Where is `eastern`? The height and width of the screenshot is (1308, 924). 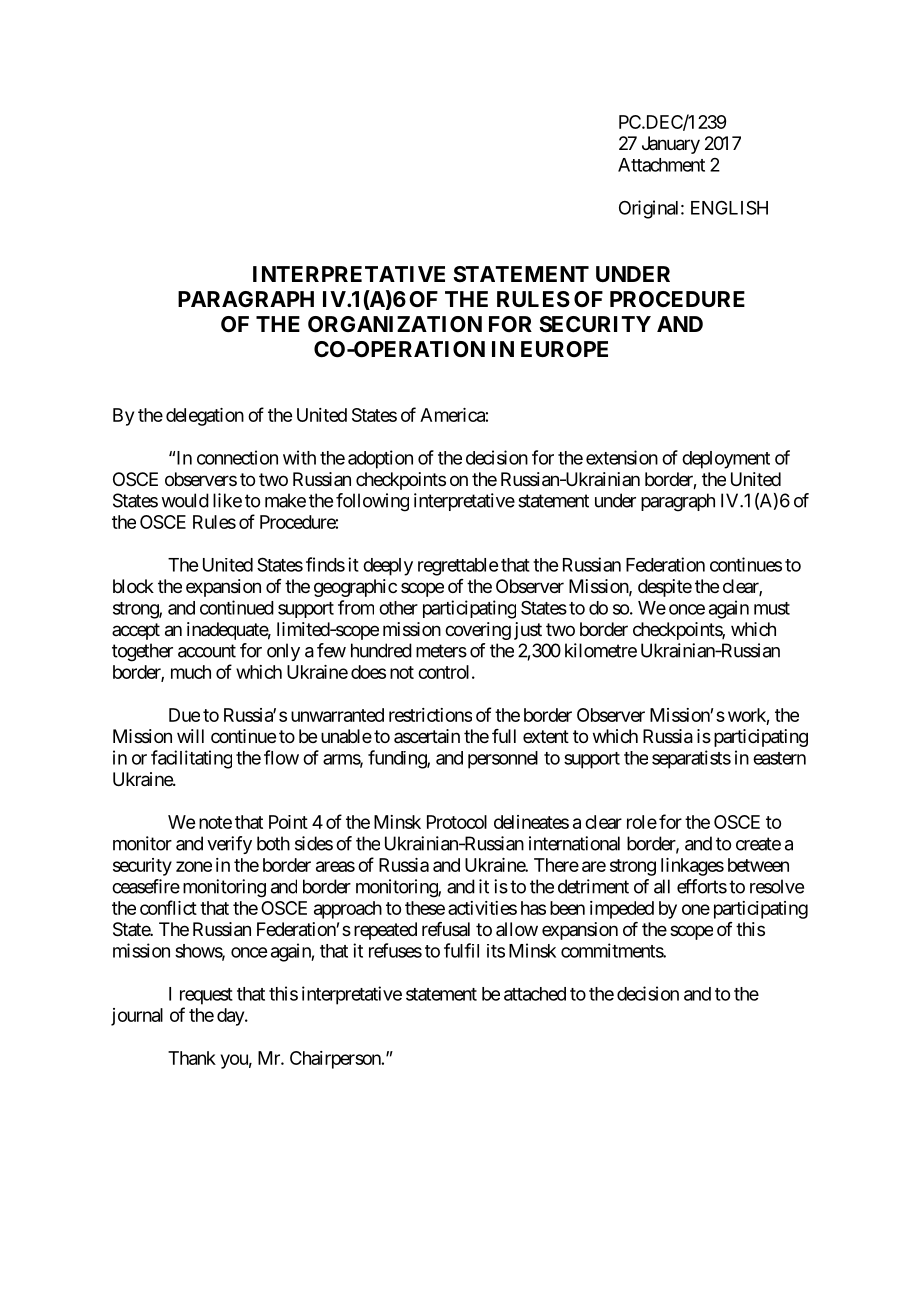
eastern is located at coordinates (779, 758).
